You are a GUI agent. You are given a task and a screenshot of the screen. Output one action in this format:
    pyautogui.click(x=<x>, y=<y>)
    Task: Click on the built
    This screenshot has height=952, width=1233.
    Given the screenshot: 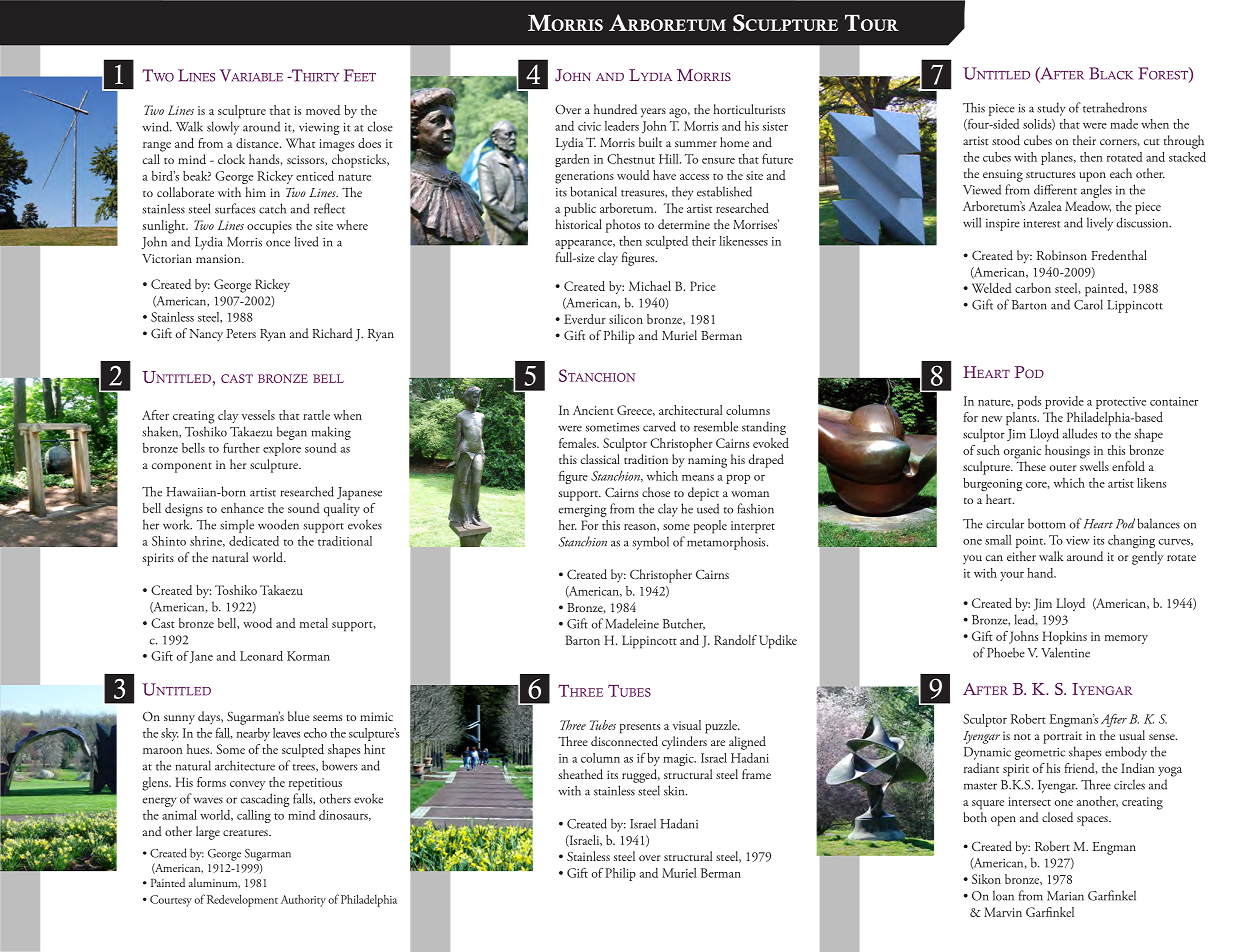 What is the action you would take?
    pyautogui.click(x=650, y=142)
